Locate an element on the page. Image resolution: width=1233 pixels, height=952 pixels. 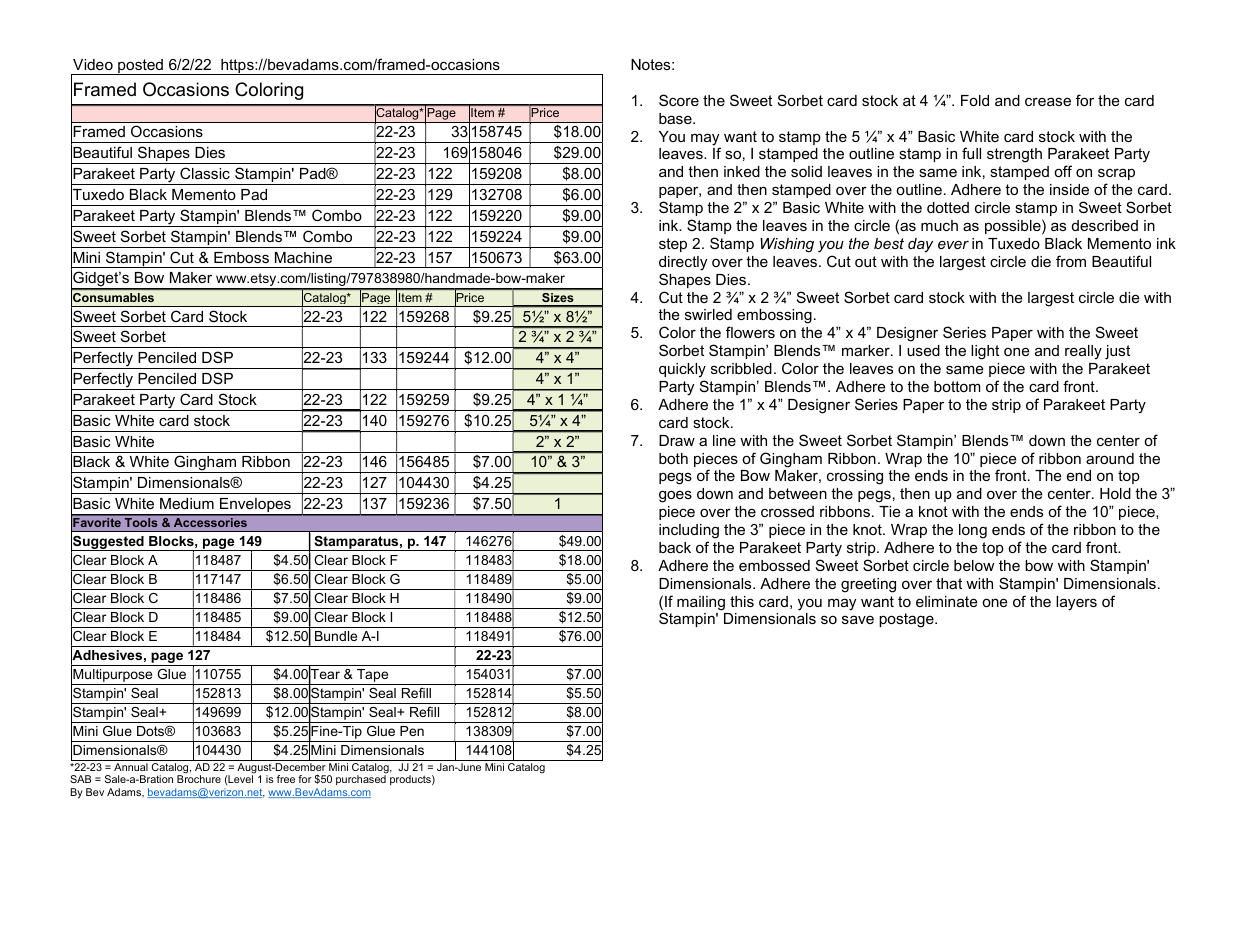
posted is located at coordinates (140, 67).
